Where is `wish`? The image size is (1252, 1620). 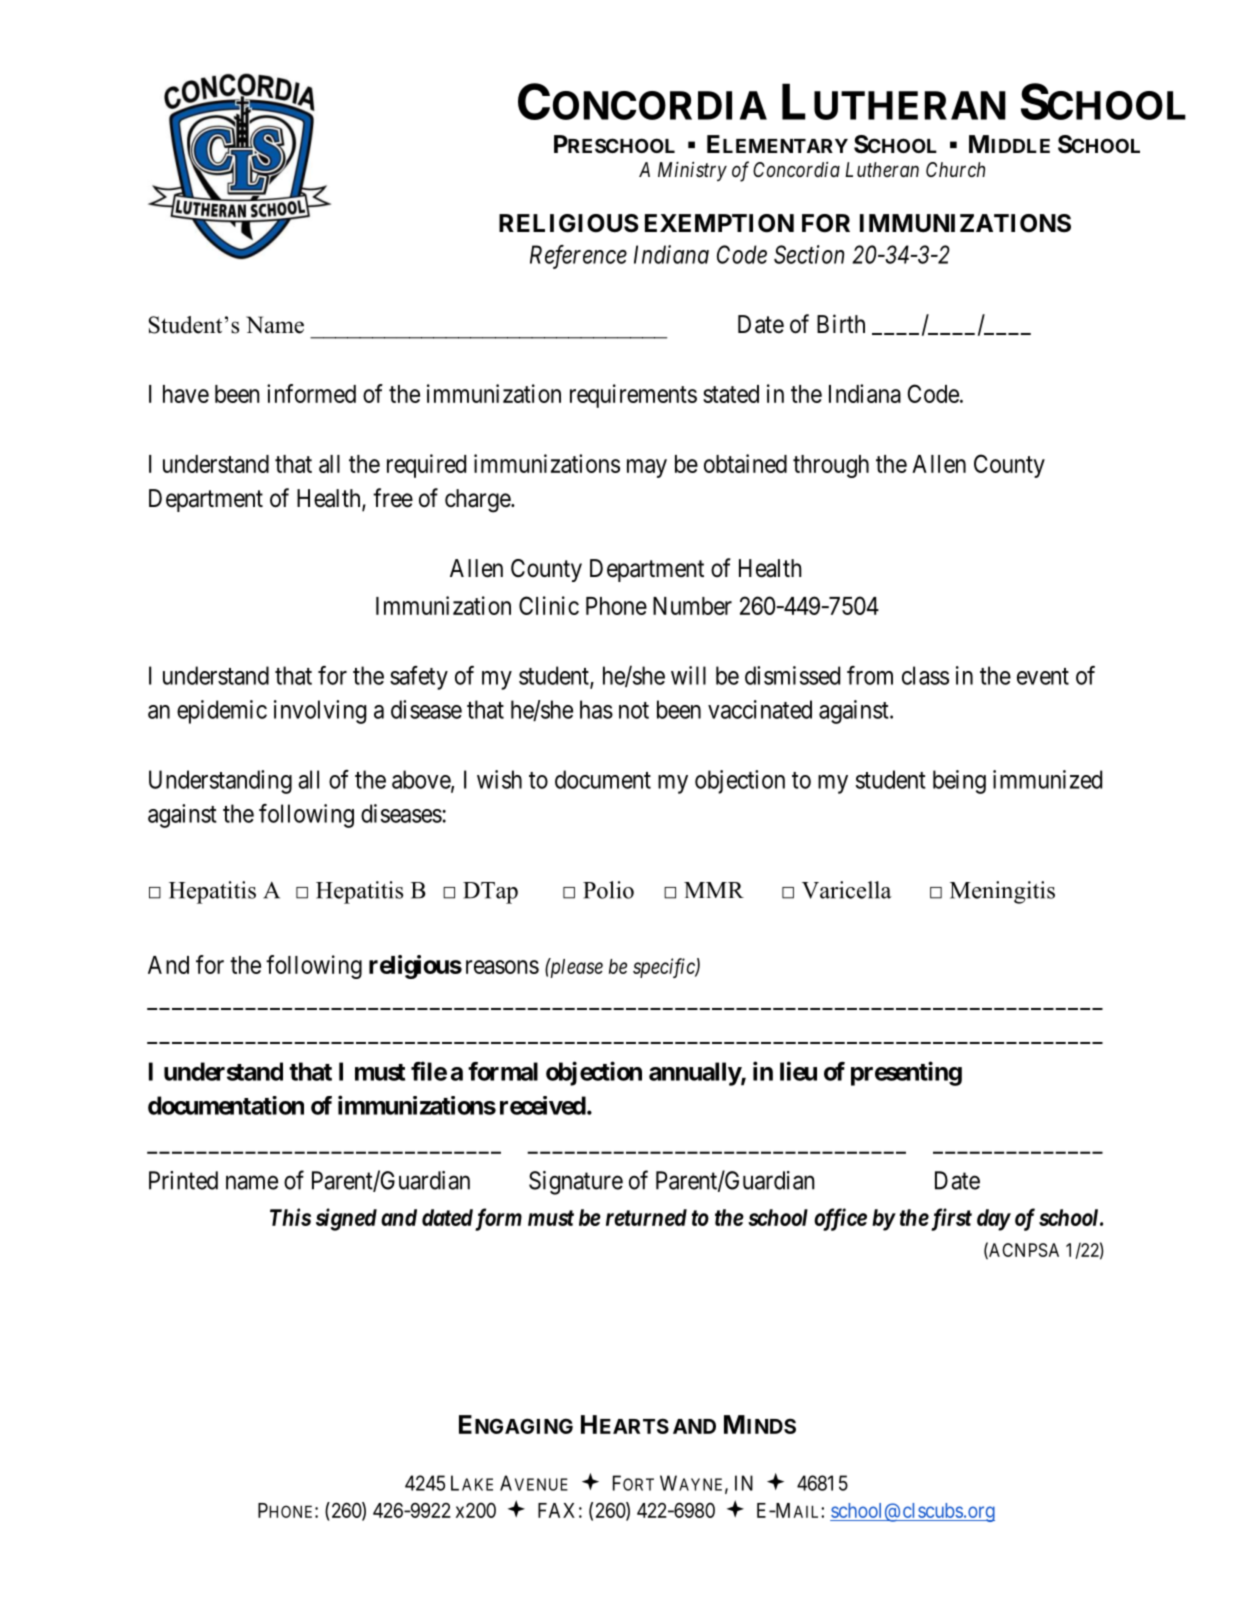
wish is located at coordinates (499, 779).
